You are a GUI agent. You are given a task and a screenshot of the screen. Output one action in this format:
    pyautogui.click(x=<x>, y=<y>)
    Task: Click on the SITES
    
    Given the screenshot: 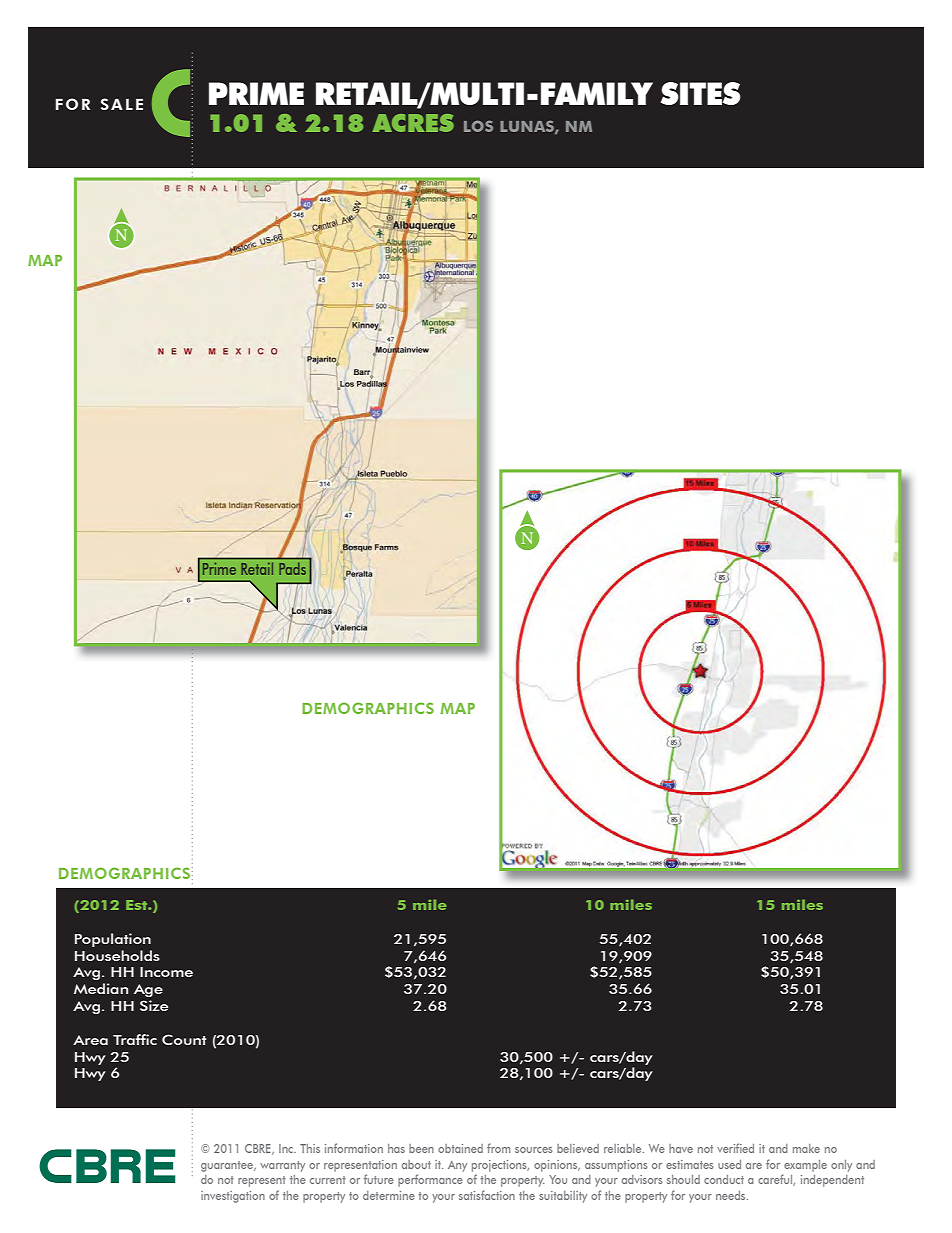 What is the action you would take?
    pyautogui.click(x=701, y=93)
